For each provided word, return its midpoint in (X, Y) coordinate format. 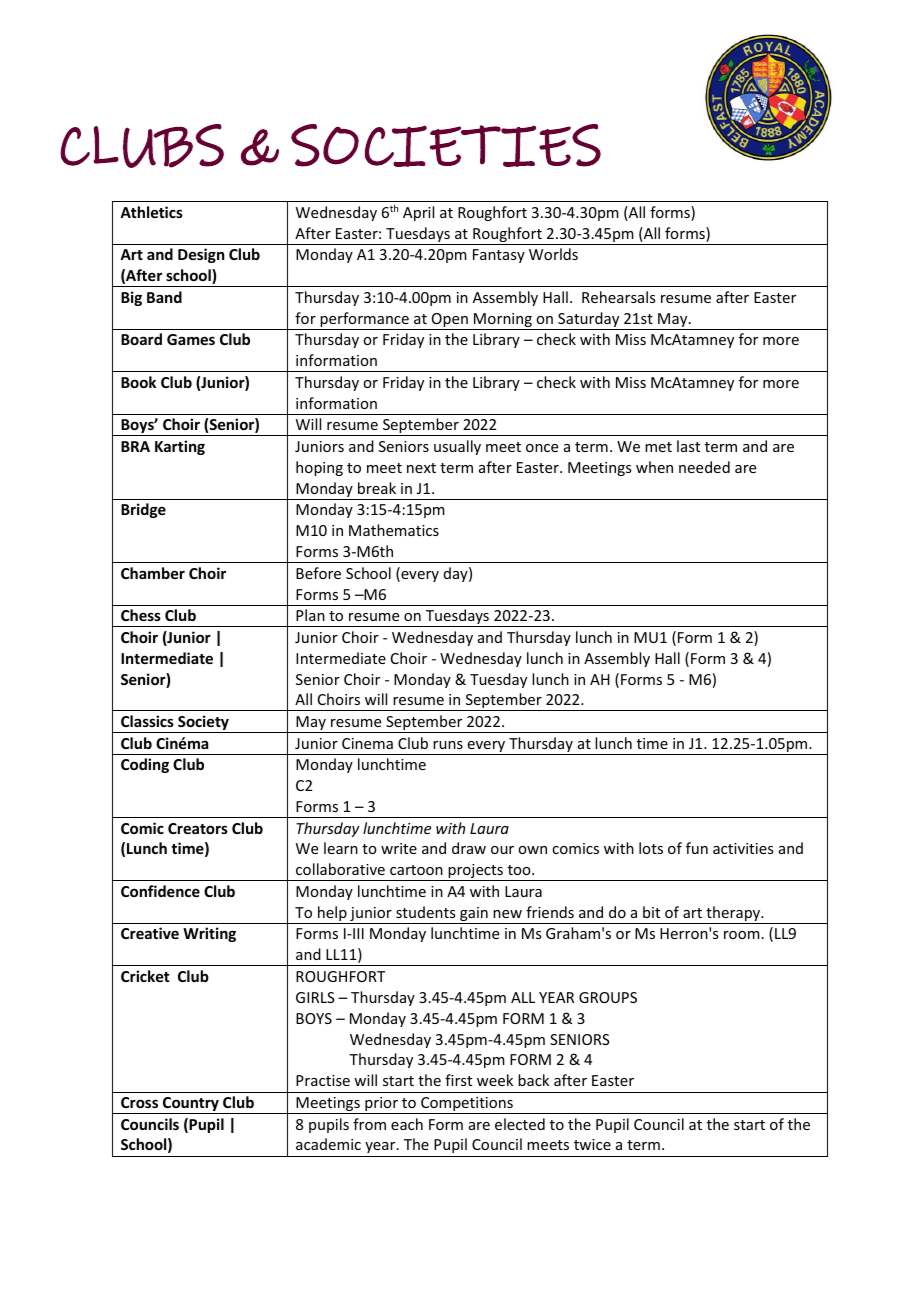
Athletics (151, 212)
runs (448, 745)
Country (191, 1105)
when (654, 467)
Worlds (553, 254)
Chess (141, 615)
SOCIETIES (446, 145)
